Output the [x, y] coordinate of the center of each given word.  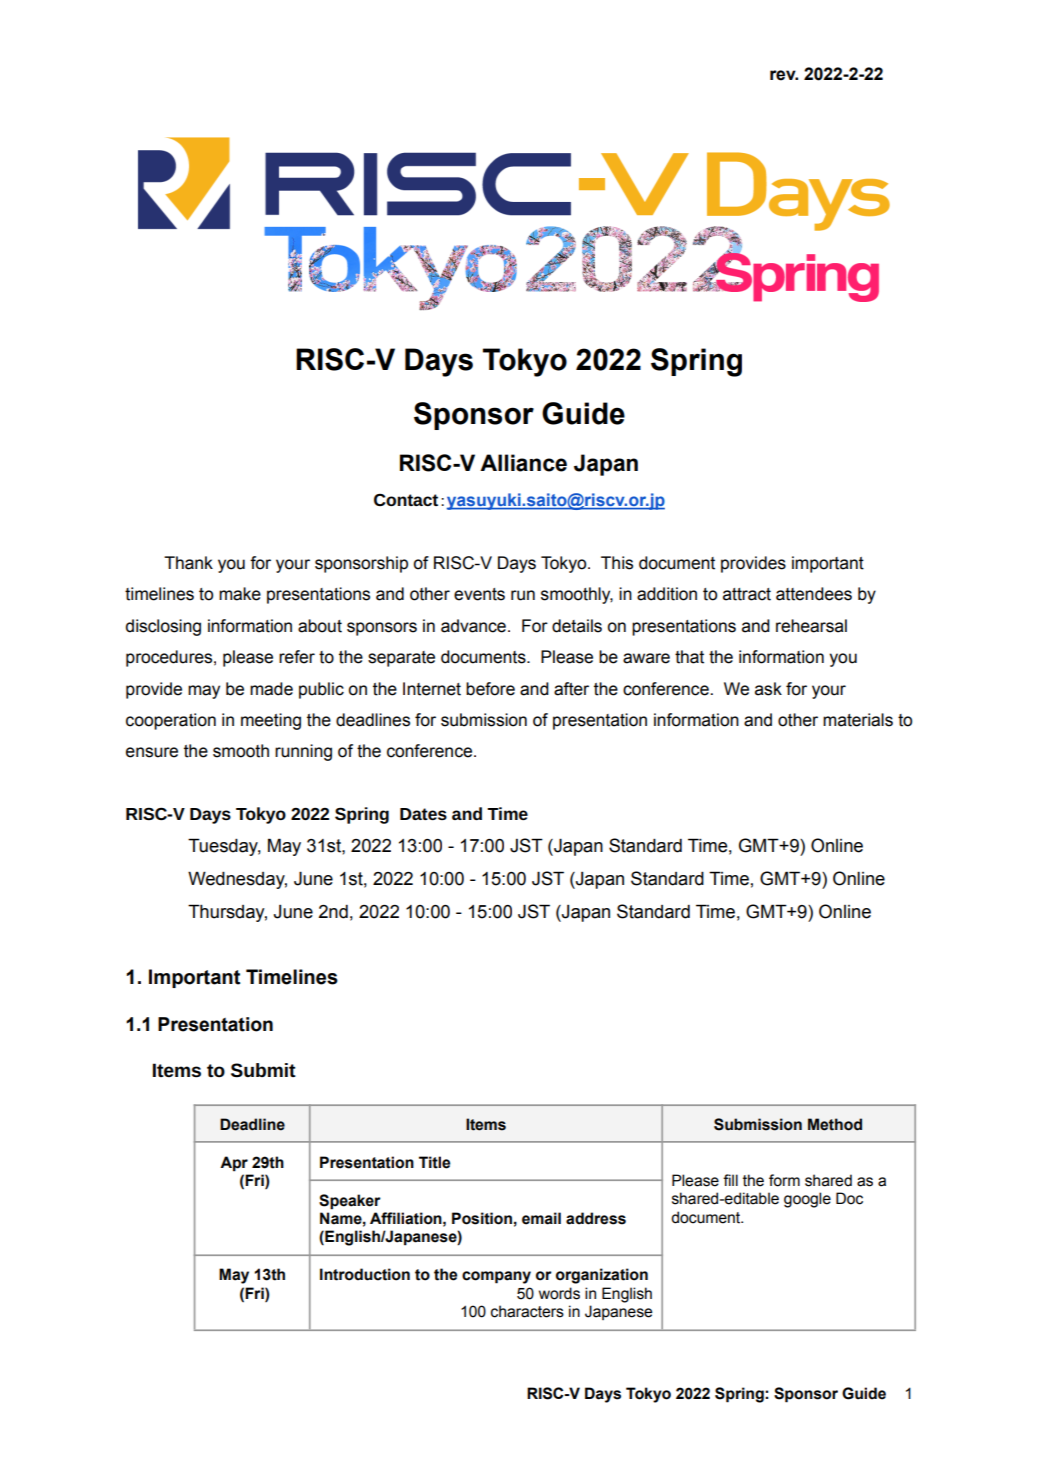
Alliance [523, 463]
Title [434, 1162]
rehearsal [811, 626]
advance [473, 626]
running [303, 752]
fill [730, 1180]
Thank [188, 563]
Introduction [365, 1274]
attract [747, 594]
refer [297, 657]
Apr [234, 1164]
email [541, 1218]
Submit [263, 1070]
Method [835, 1124]
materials [858, 720]
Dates [423, 814]
